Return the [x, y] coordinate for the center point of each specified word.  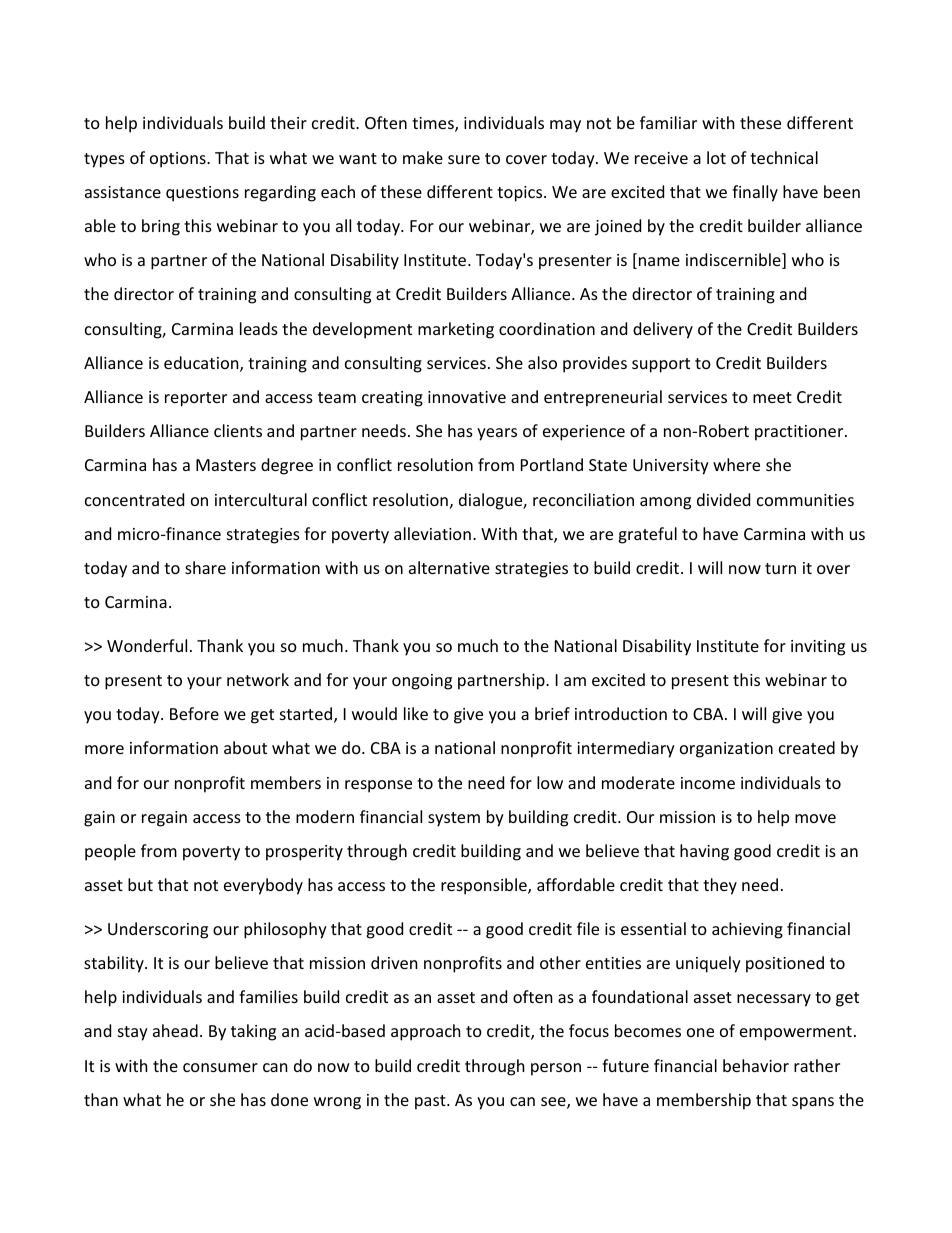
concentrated [134, 499]
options [179, 160]
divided [723, 499]
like [416, 713]
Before [194, 713]
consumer [220, 1067]
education [202, 364]
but [140, 884]
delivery [663, 330]
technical [784, 157]
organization [726, 750]
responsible [485, 886]
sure [464, 159]
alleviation [432, 533]
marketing [456, 330]
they [720, 886]
